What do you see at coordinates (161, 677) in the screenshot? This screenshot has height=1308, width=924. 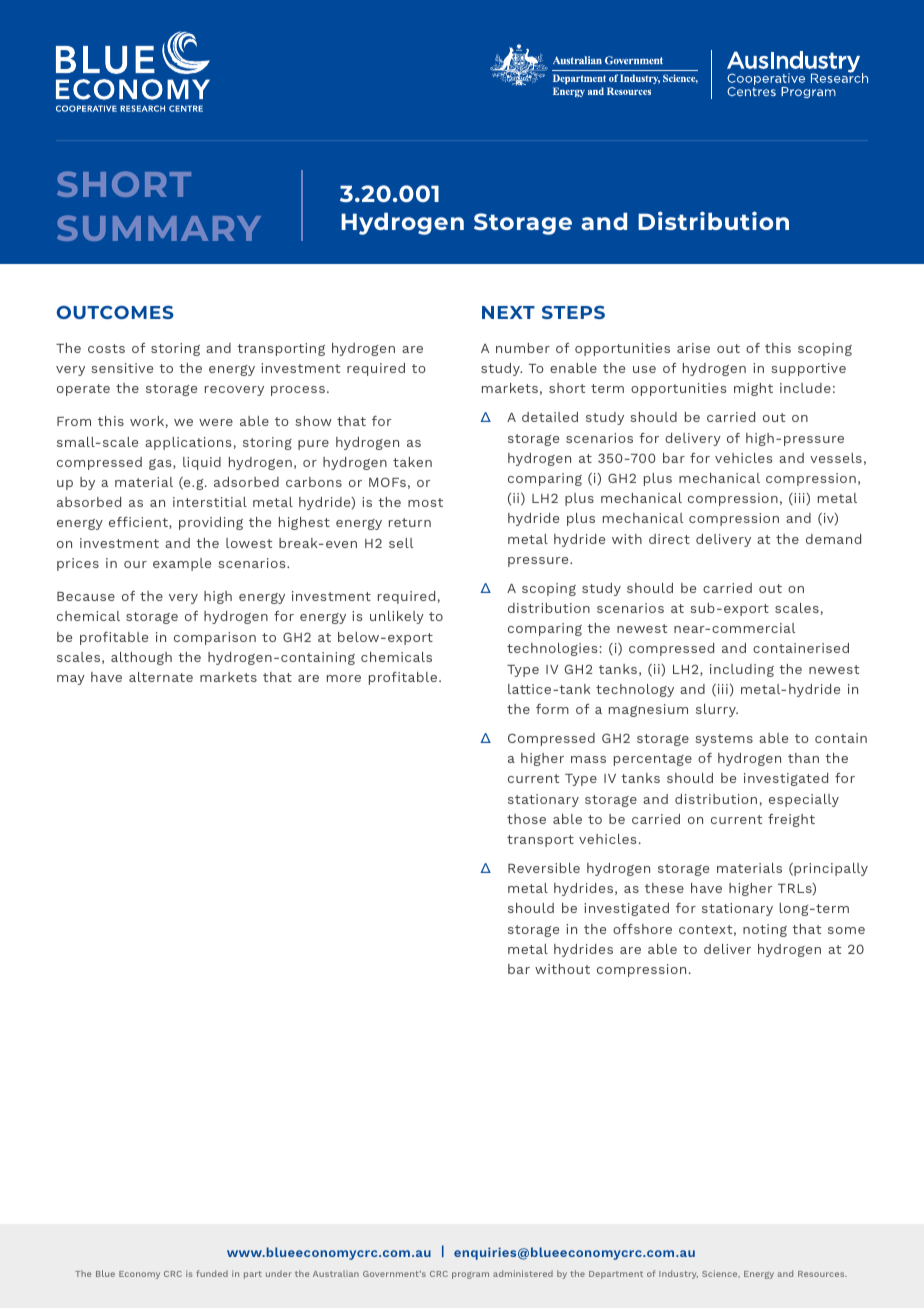 I see `alternate` at bounding box center [161, 677].
